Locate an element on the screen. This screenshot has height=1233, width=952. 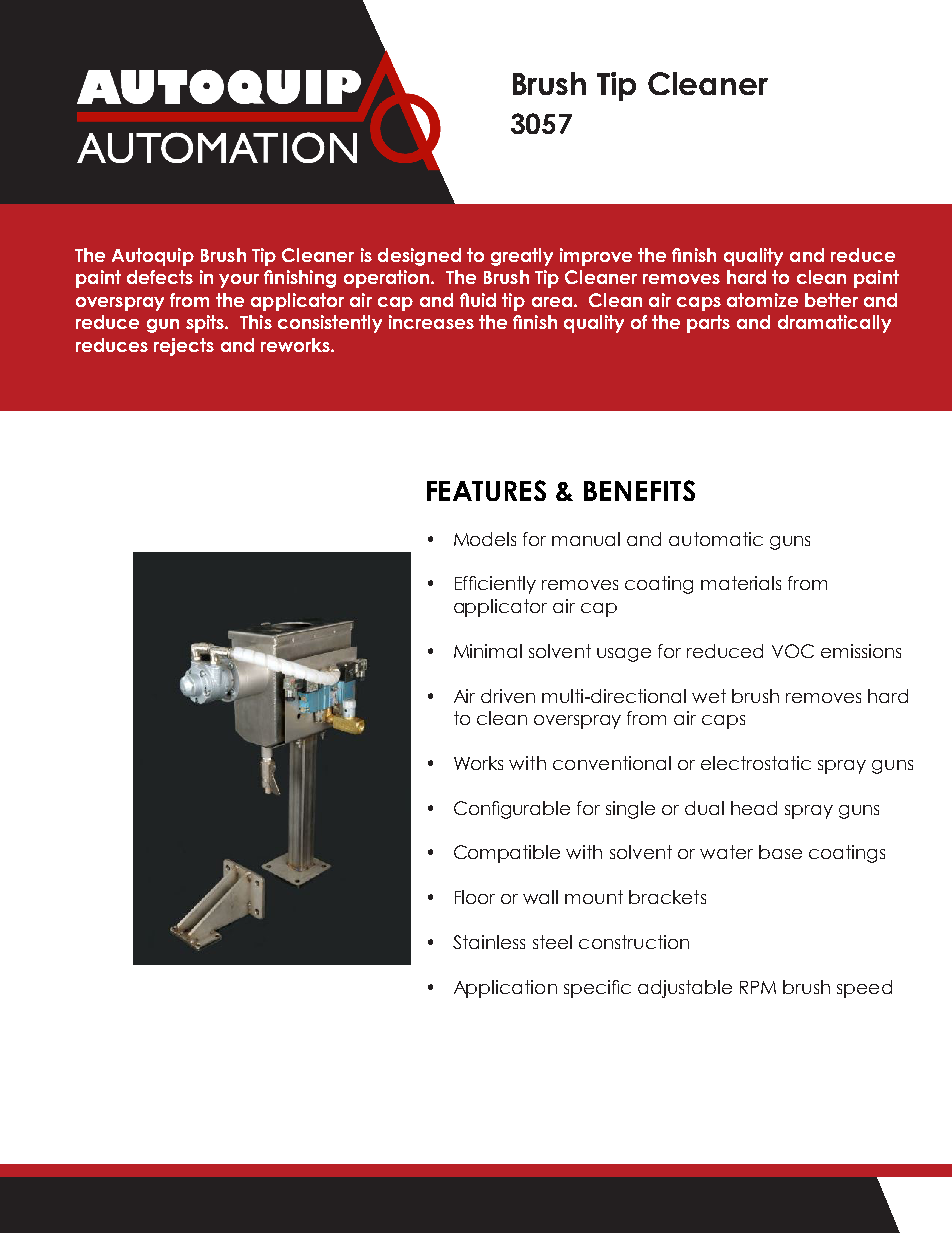
your is located at coordinates (239, 281).
